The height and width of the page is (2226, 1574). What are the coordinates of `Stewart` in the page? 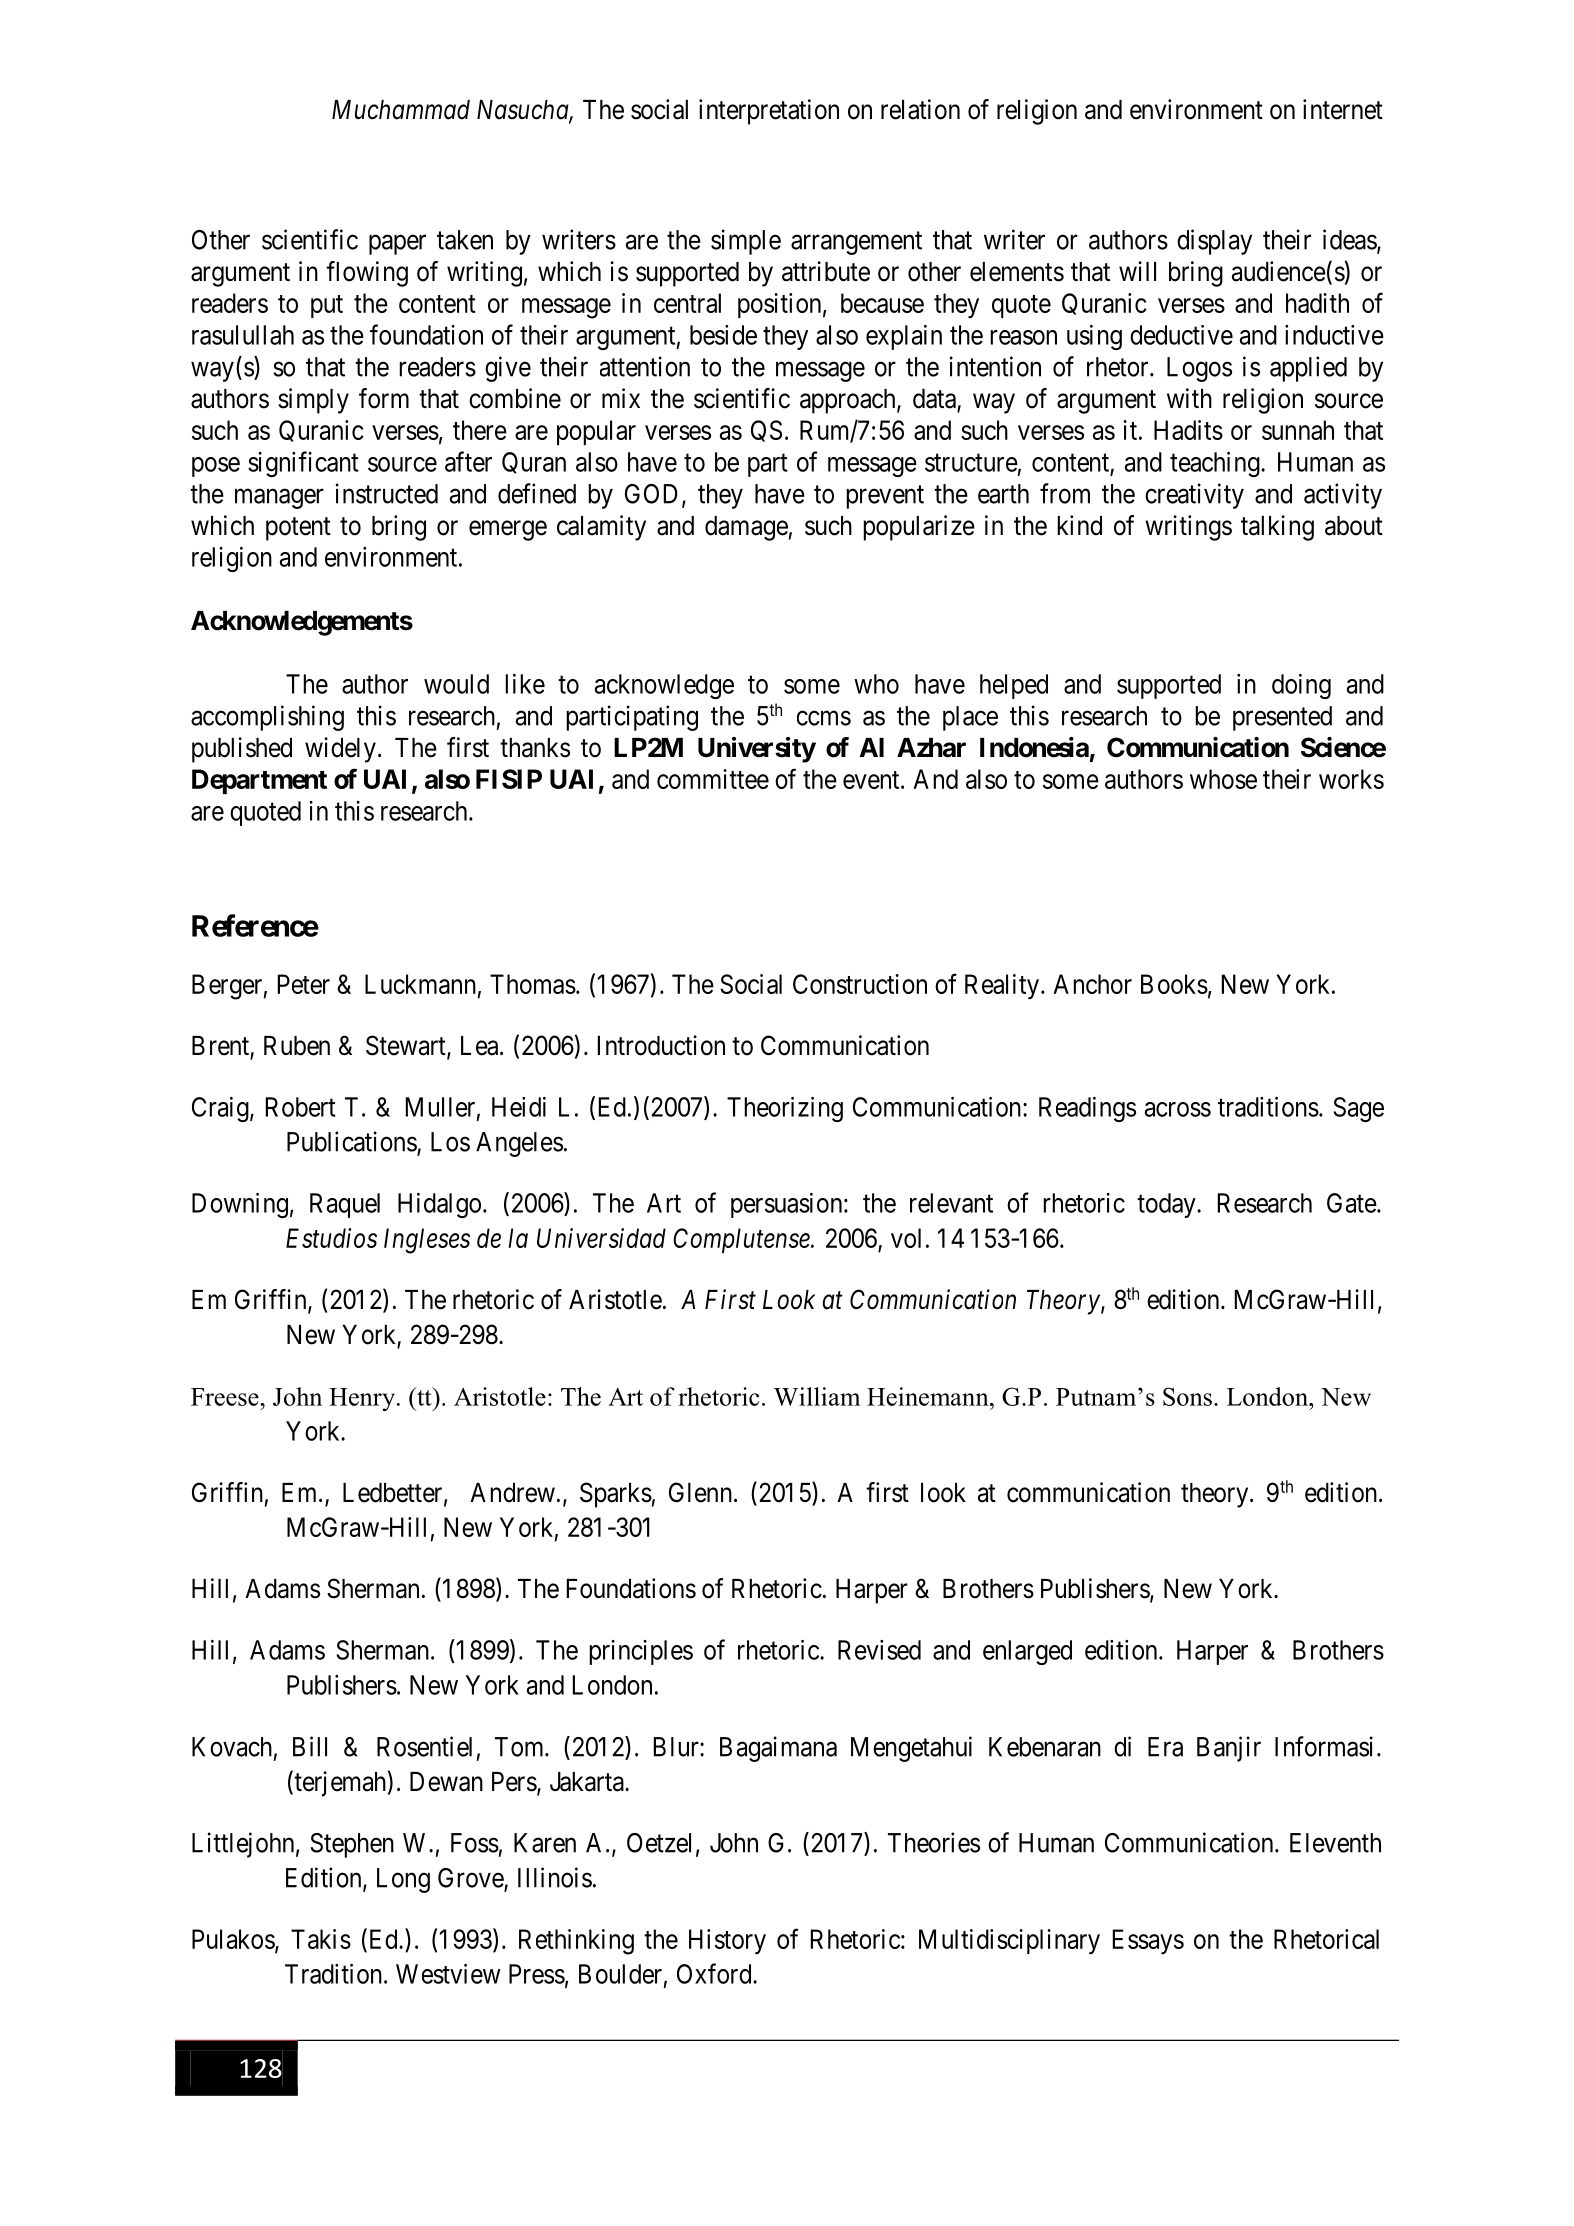 It's located at (407, 1046).
